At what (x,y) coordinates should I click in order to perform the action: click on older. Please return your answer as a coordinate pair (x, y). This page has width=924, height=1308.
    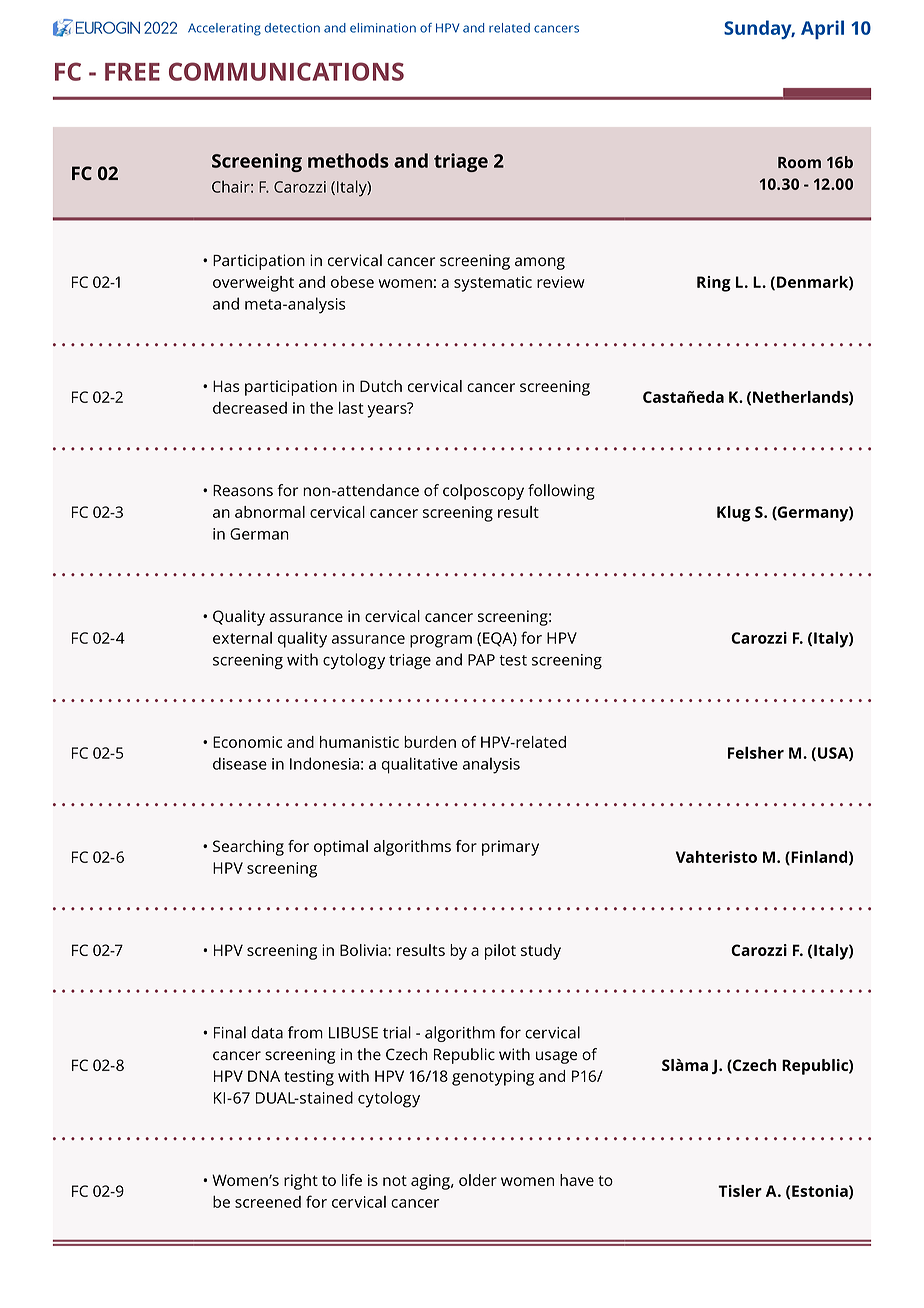
    Looking at the image, I should click on (478, 1180).
